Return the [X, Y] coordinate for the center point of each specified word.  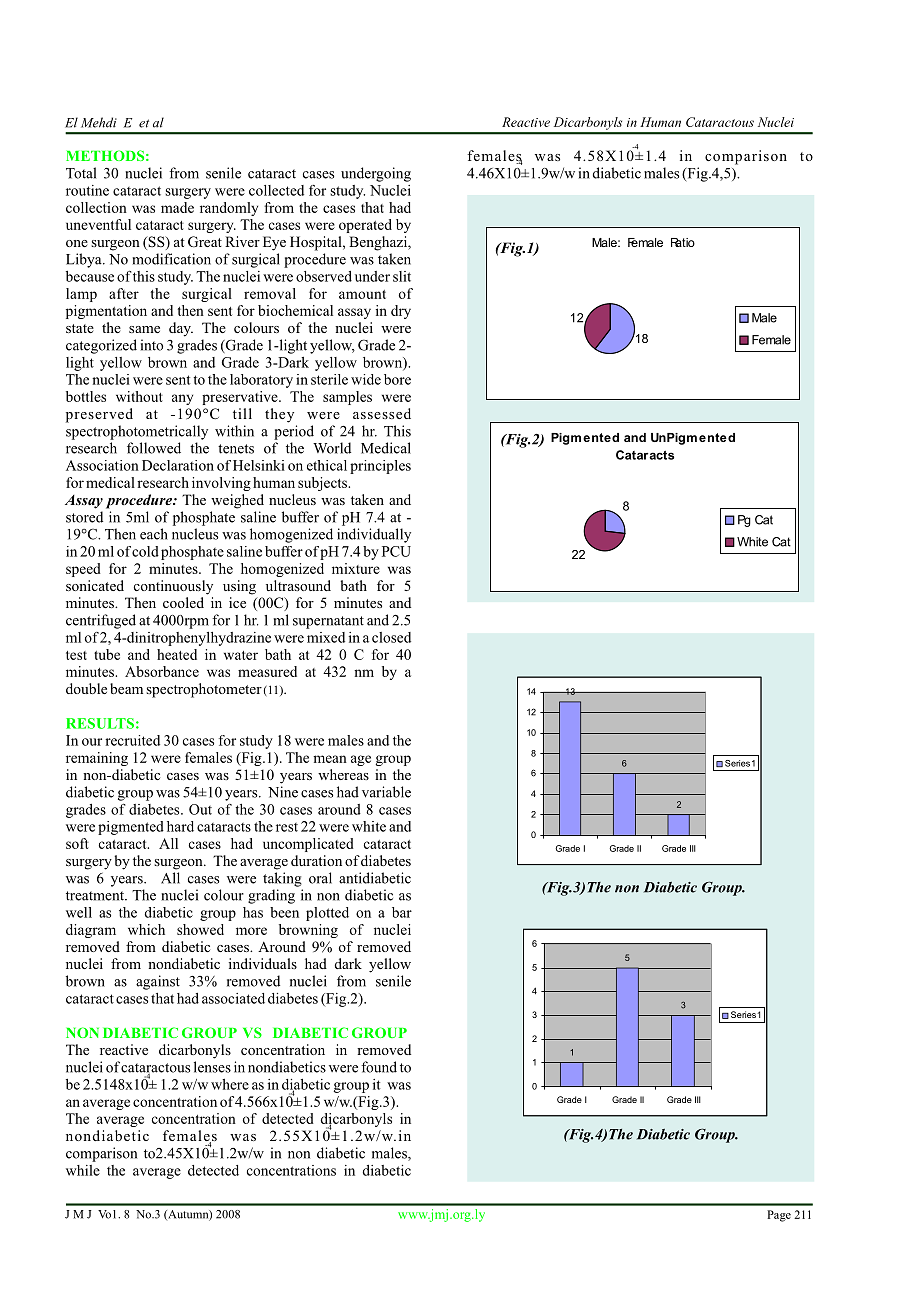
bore [397, 379]
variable [386, 792]
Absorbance [162, 671]
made [177, 207]
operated [365, 226]
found [379, 1067]
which [146, 929]
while [83, 1170]
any [182, 399]
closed [391, 637]
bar [402, 912]
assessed [382, 413]
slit [402, 276]
